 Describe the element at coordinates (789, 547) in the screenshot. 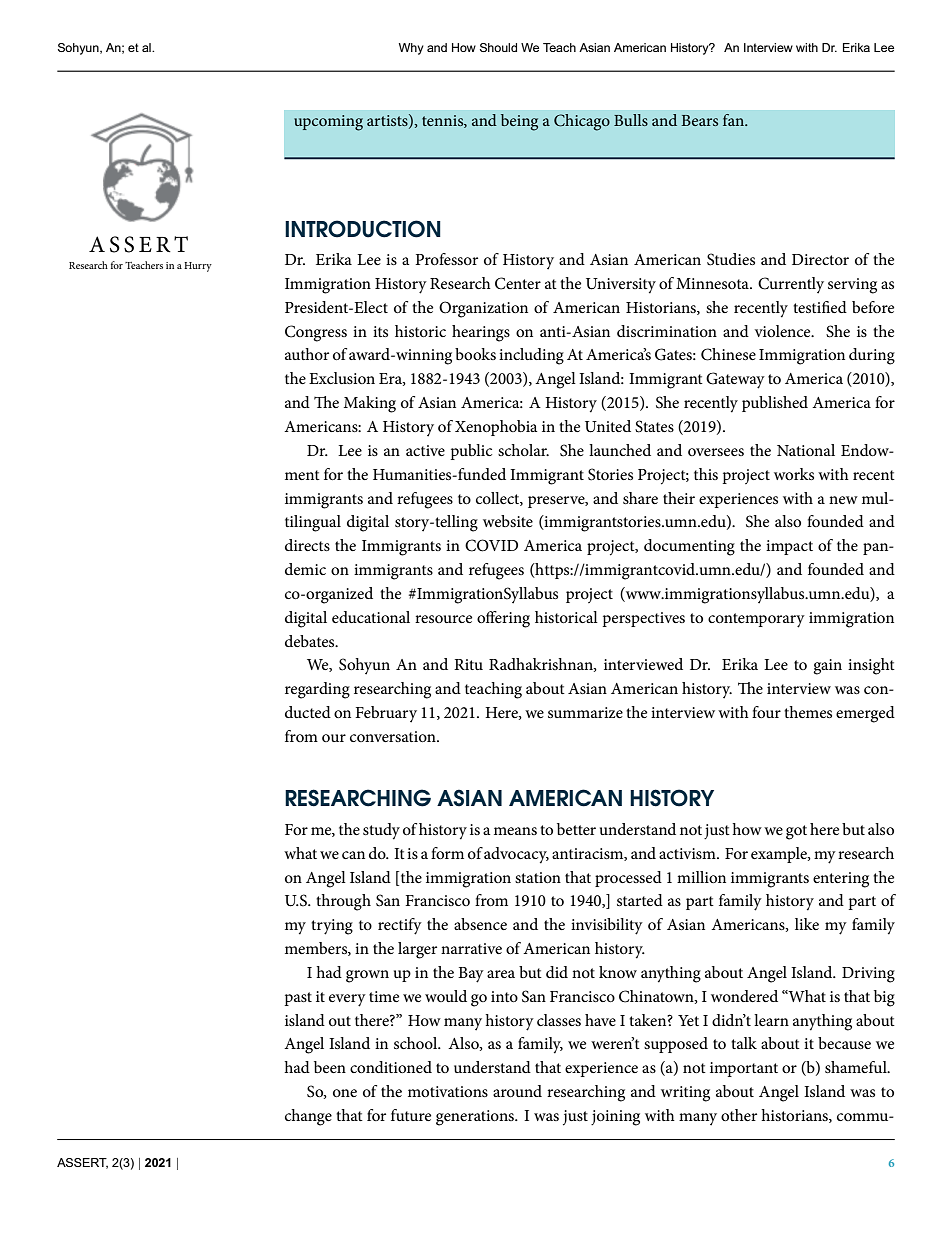

I see `impact` at that location.
